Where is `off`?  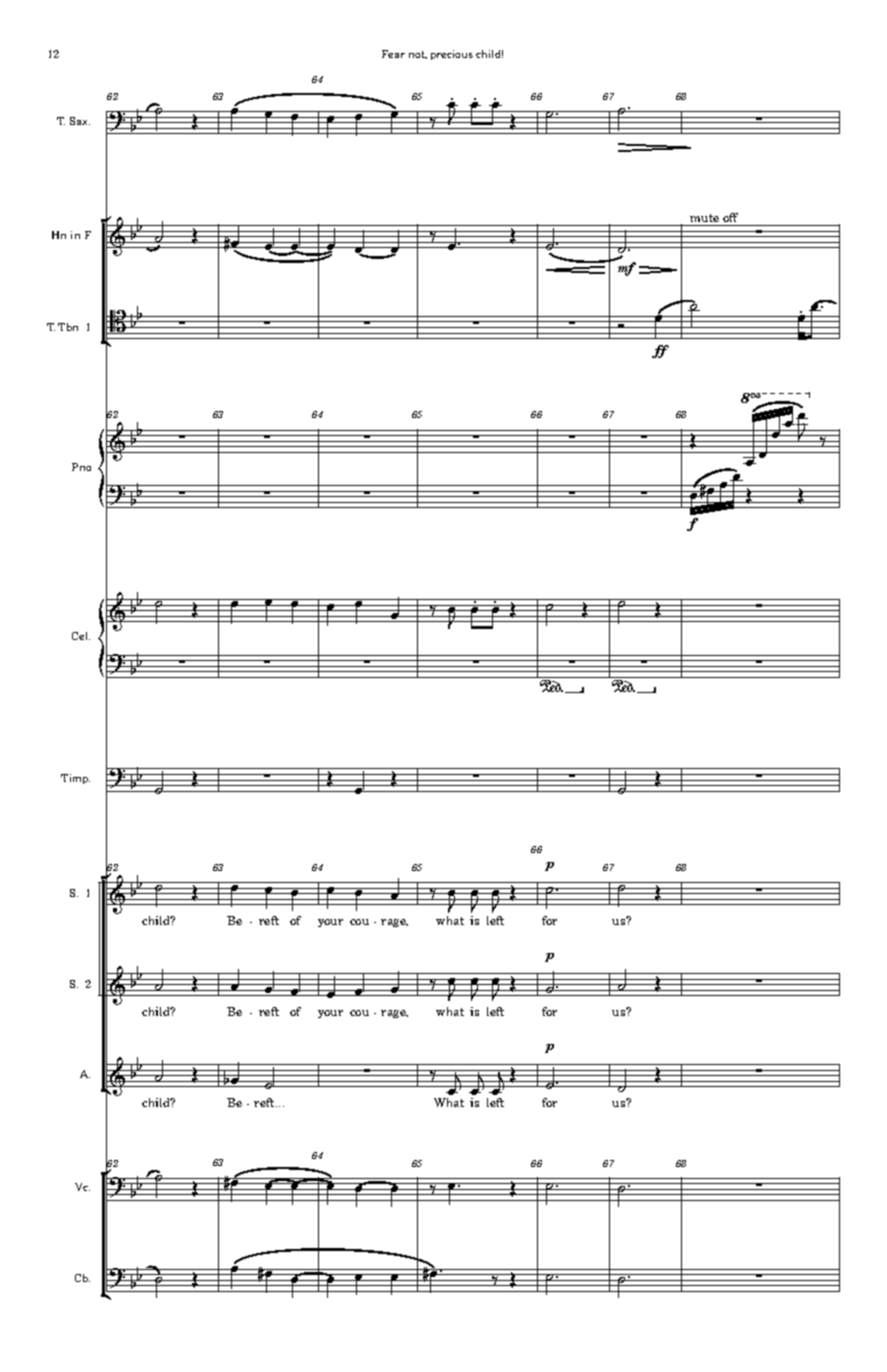 off is located at coordinates (730, 217).
